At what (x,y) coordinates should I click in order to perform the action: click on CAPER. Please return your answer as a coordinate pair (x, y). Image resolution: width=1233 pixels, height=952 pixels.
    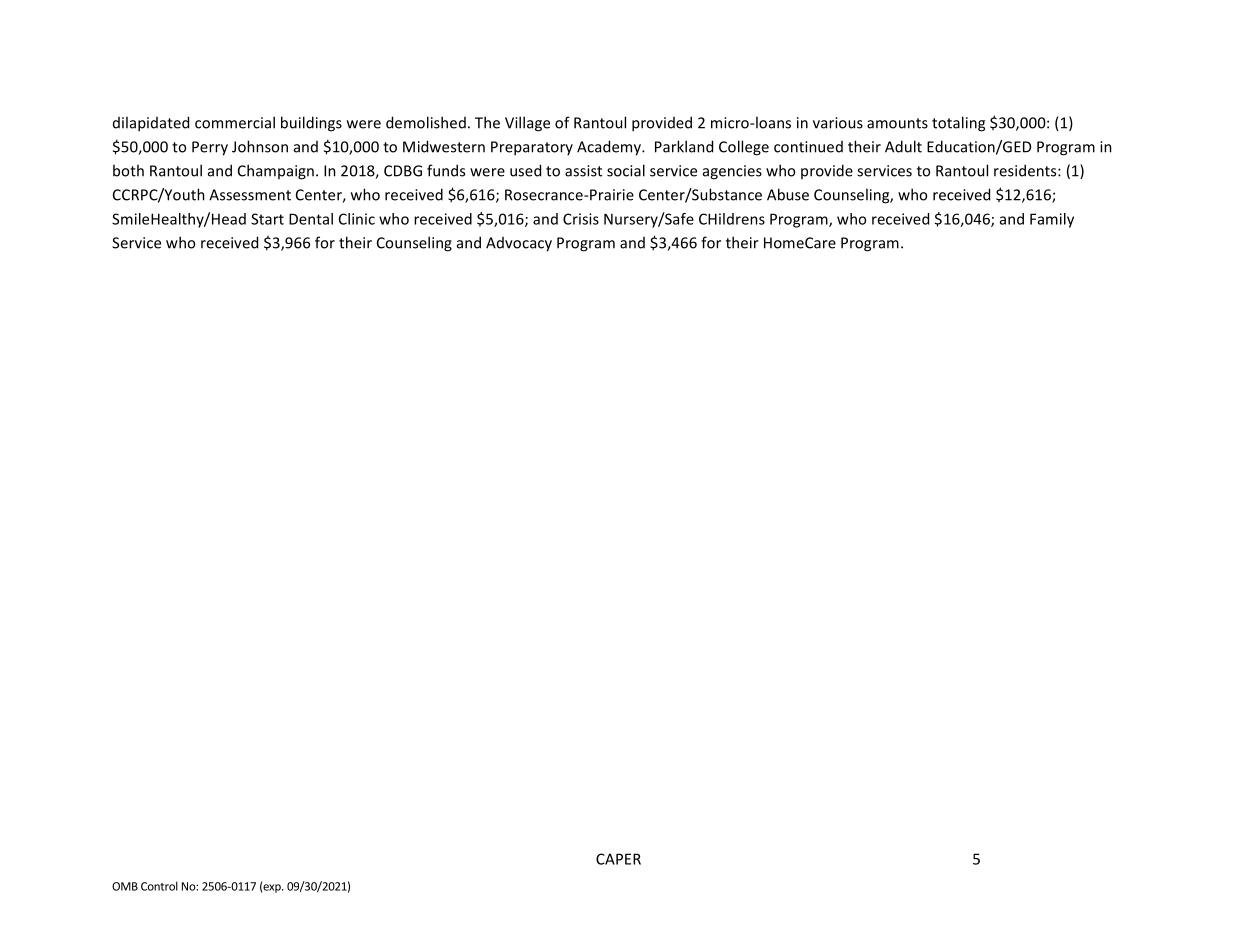
    Looking at the image, I should click on (618, 859).
